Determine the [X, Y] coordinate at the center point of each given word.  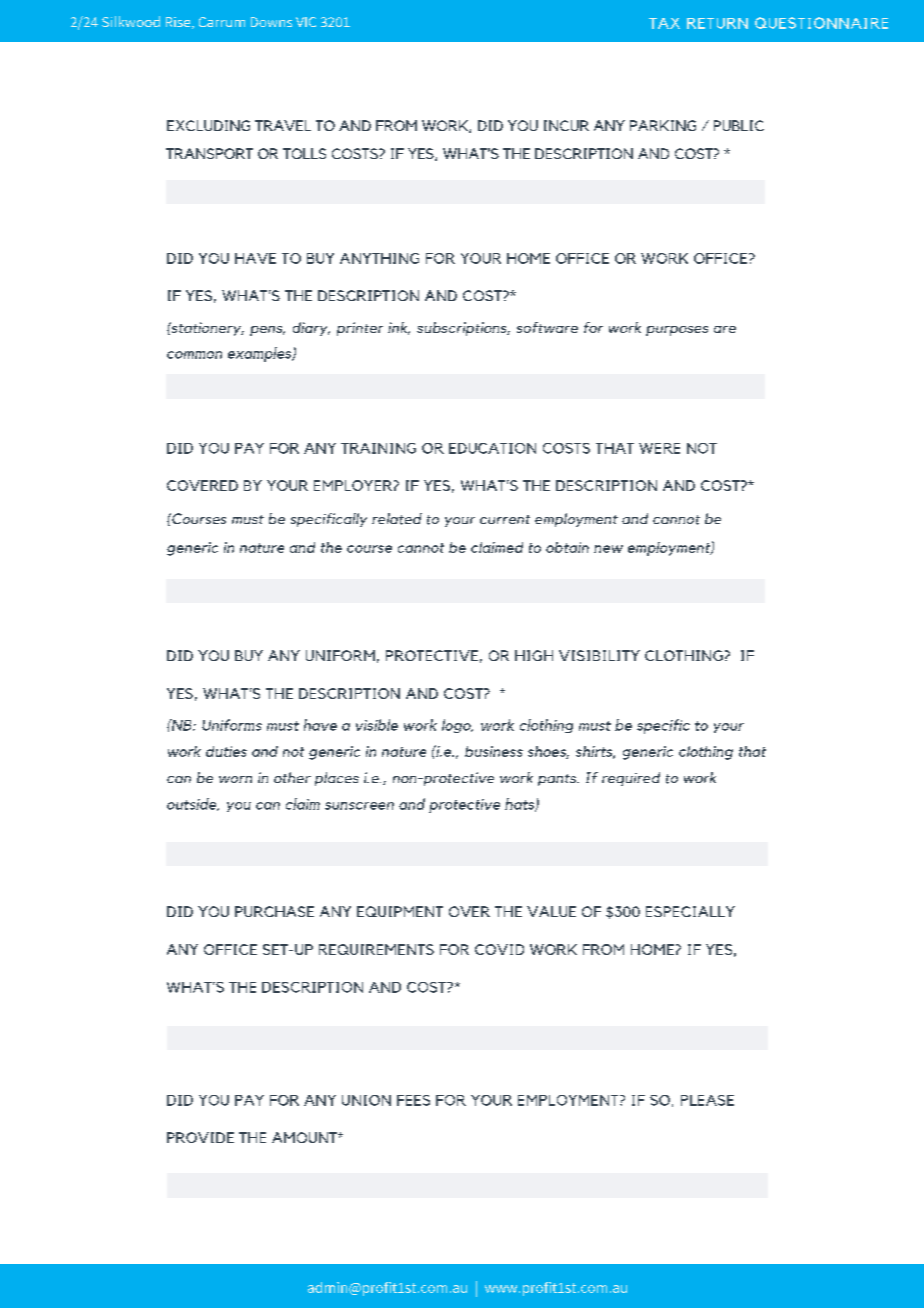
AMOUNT [305, 1137]
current [505, 519]
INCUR [566, 125]
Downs [271, 22]
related [397, 519]
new [608, 549]
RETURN [717, 23]
